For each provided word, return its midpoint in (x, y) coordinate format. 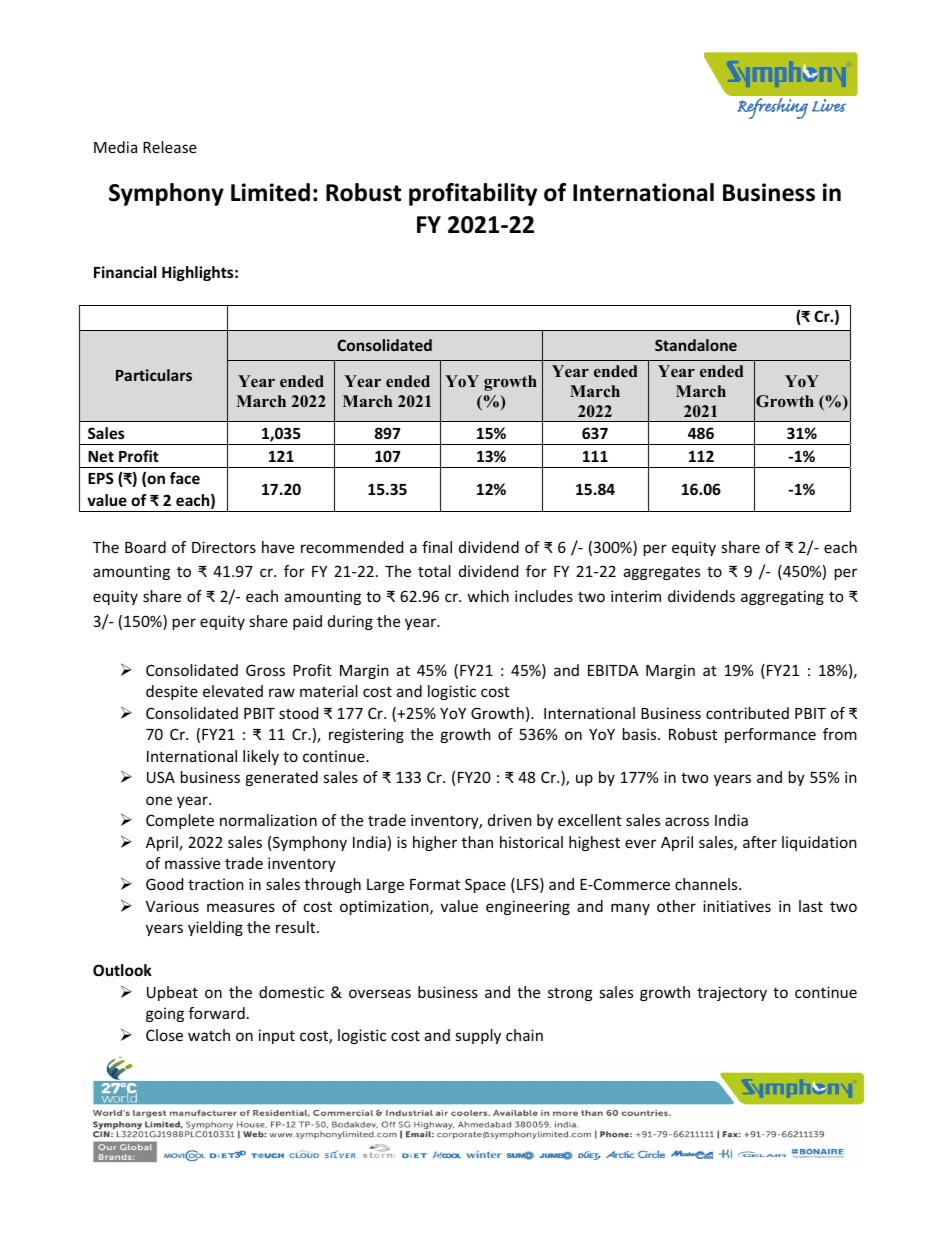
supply (478, 1036)
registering (366, 735)
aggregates (662, 573)
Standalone (696, 345)
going (165, 1014)
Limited (270, 192)
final (437, 547)
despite (172, 692)
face (185, 478)
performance (770, 735)
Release (170, 147)
